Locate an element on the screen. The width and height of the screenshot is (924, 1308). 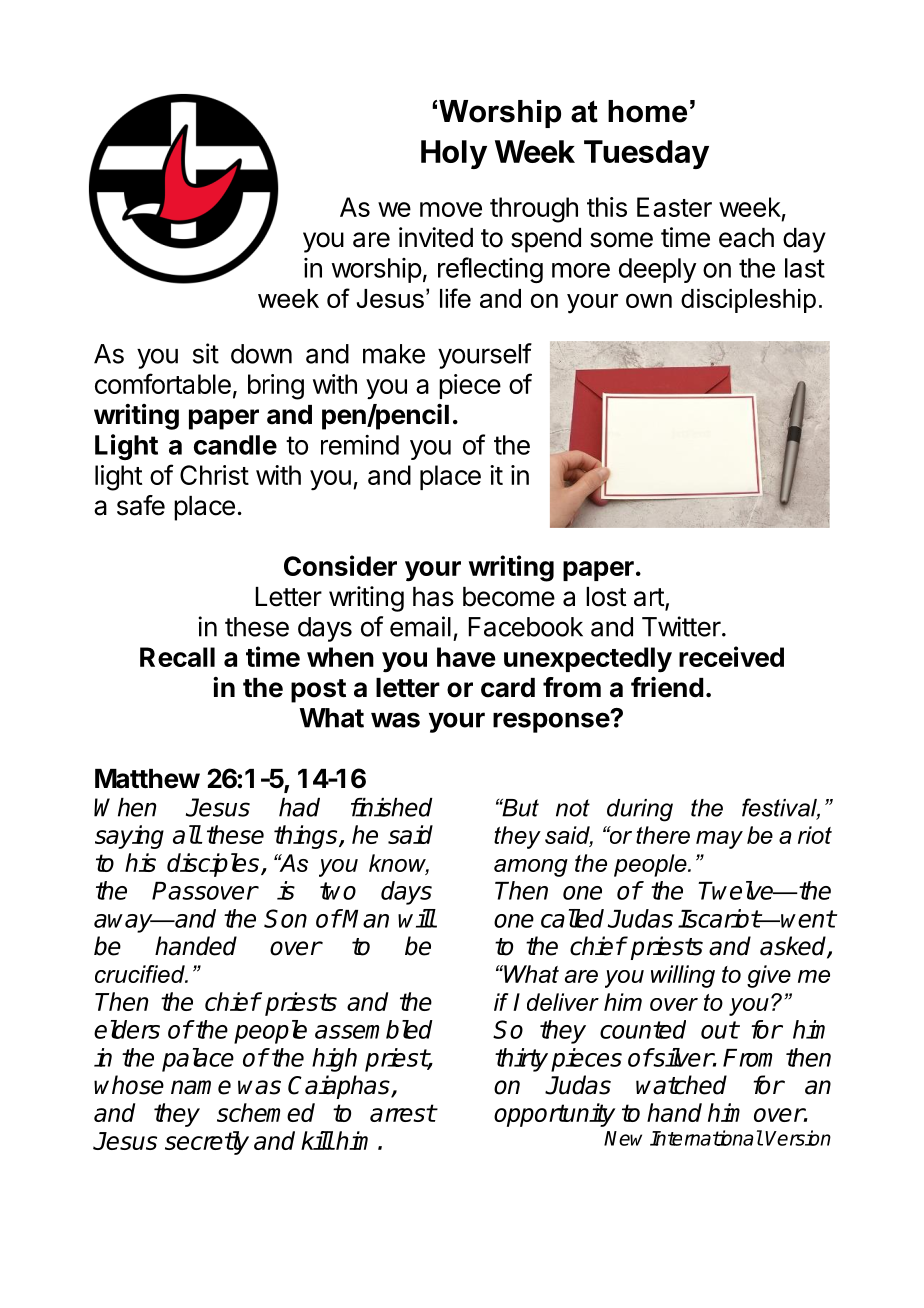
Holy is located at coordinates (454, 154).
